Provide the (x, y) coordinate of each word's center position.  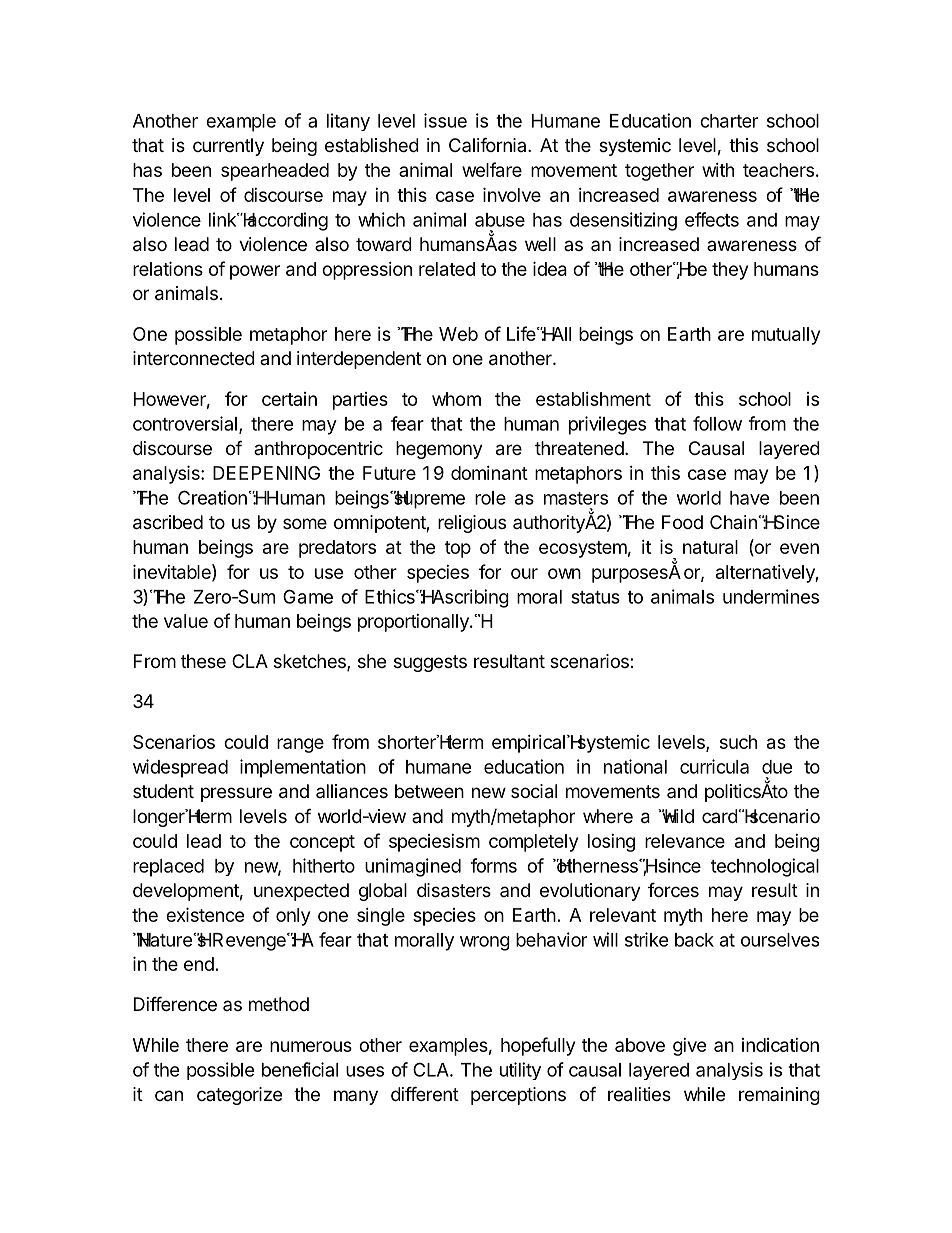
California (489, 144)
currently (228, 147)
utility (520, 1071)
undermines (771, 596)
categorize (239, 1096)
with (718, 170)
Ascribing (469, 598)
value (186, 621)
